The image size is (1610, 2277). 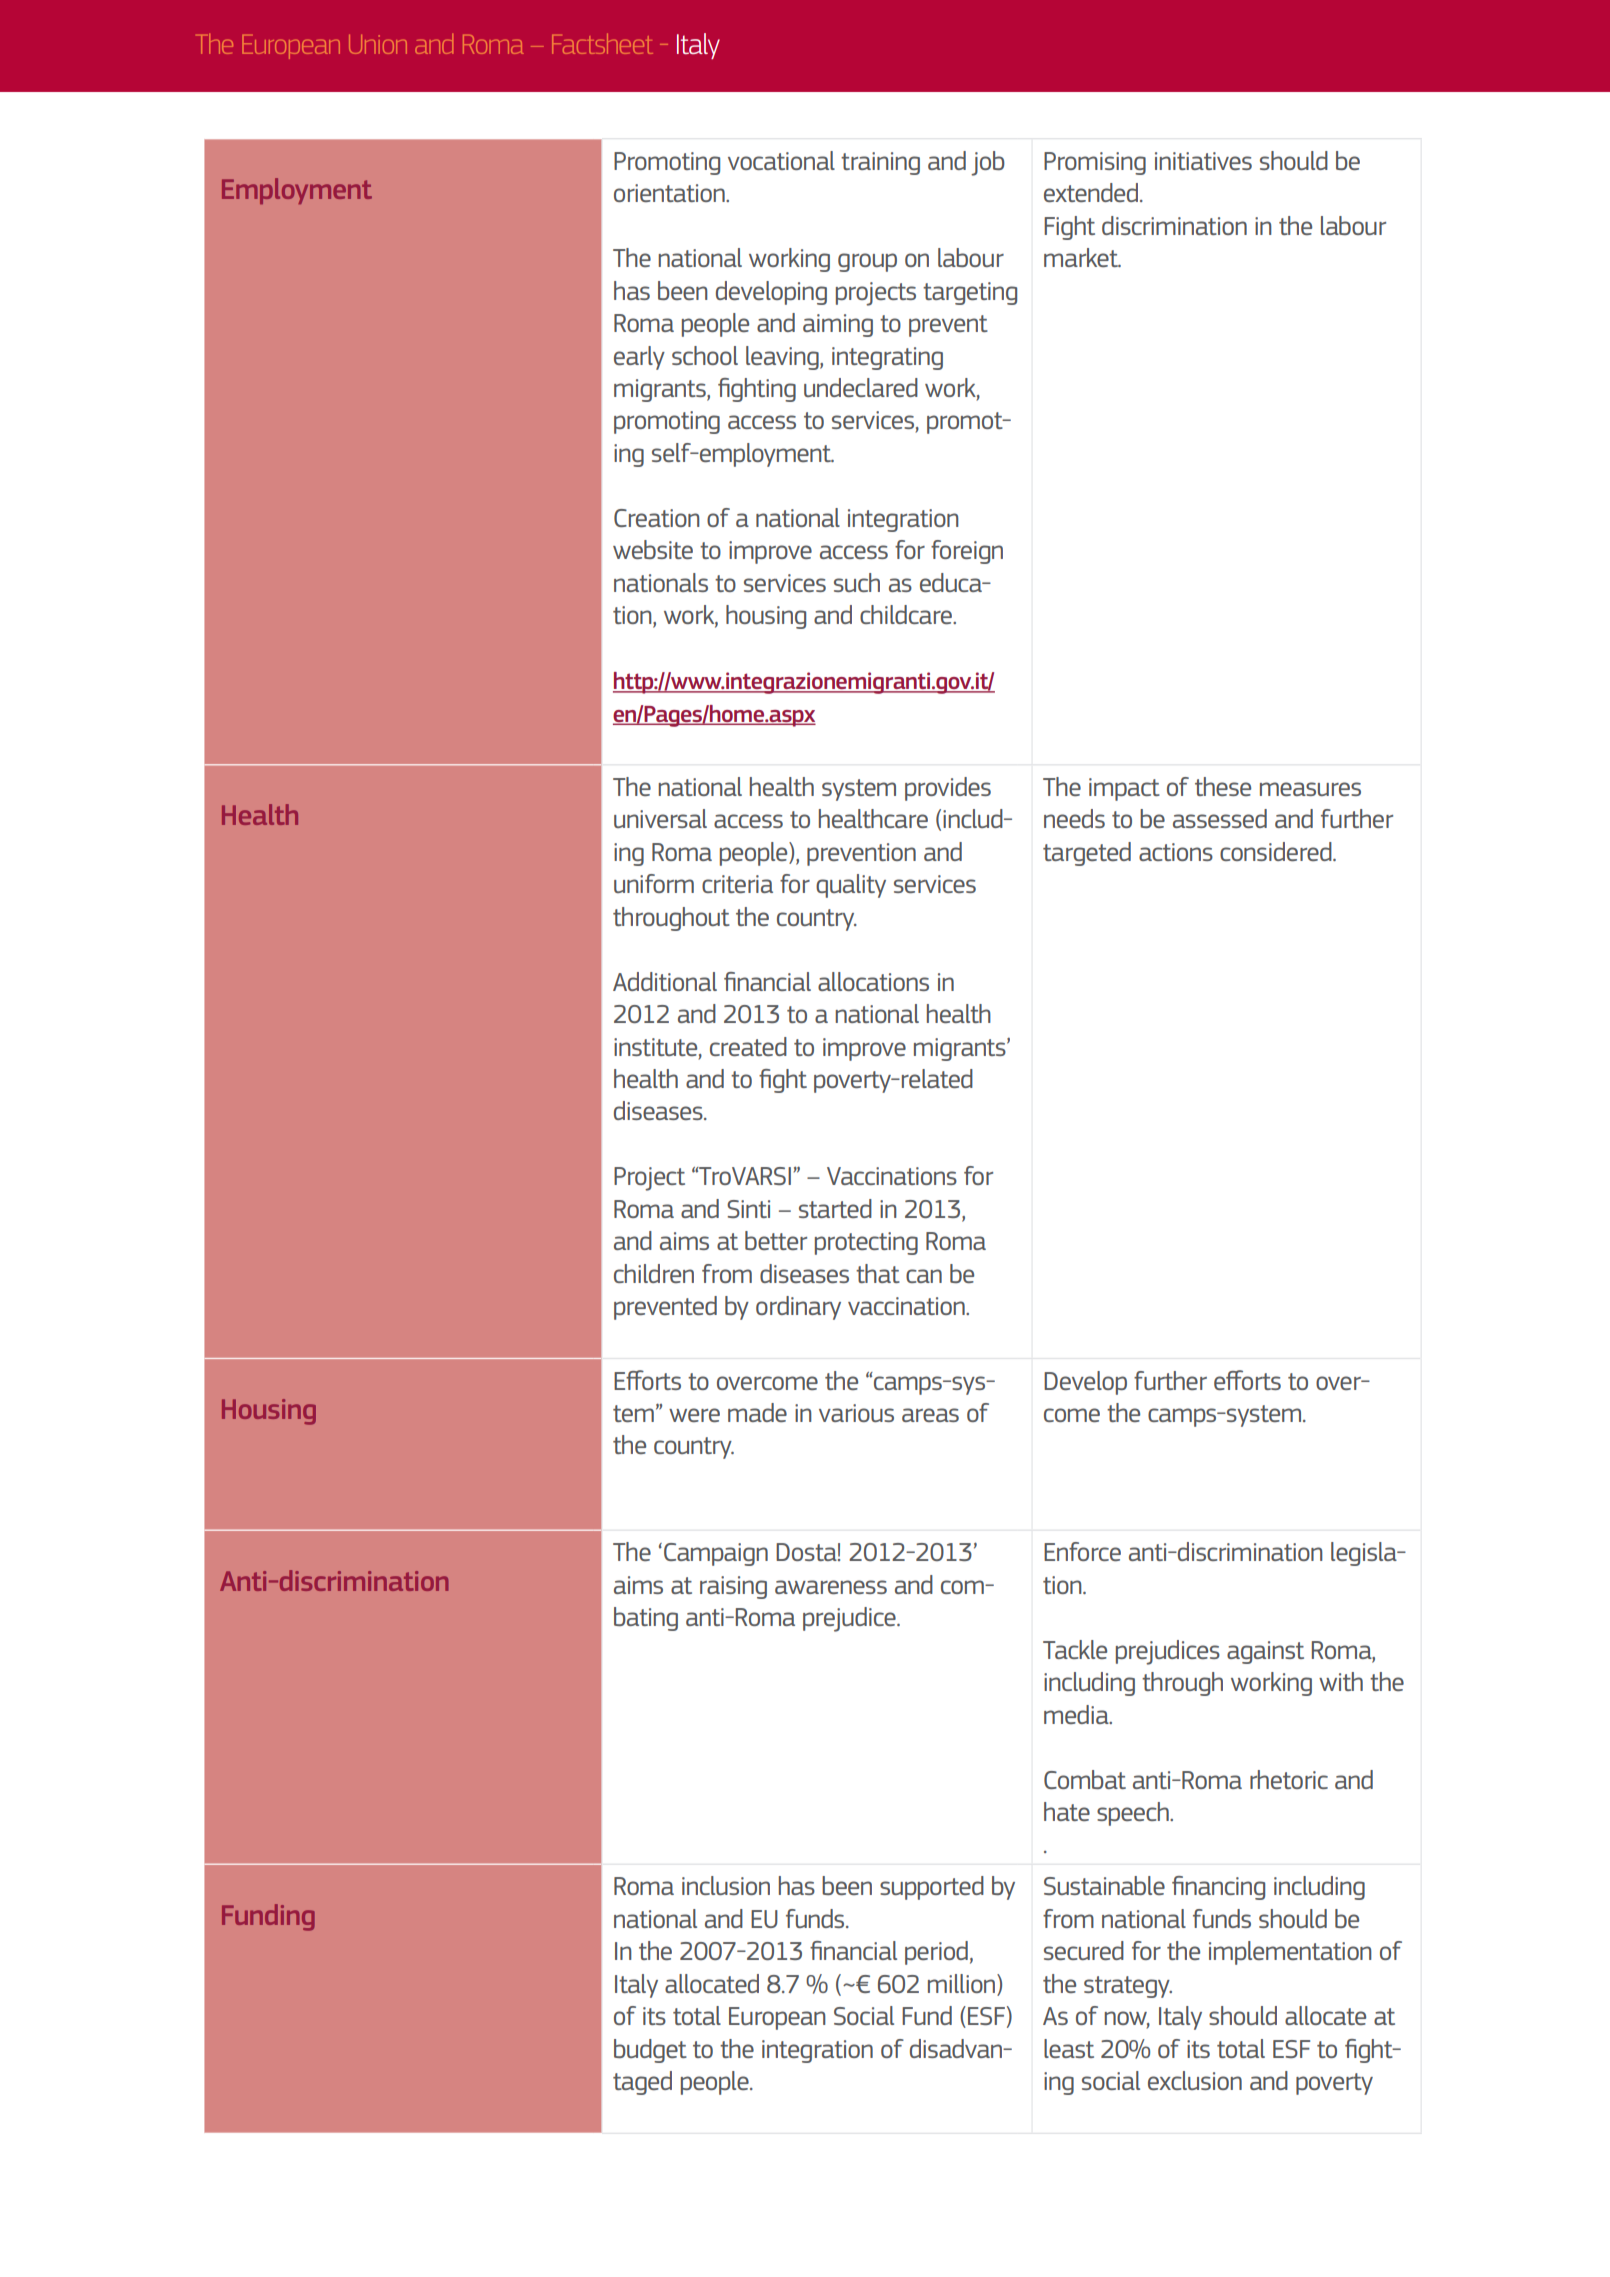 What do you see at coordinates (654, 1273) in the screenshot?
I see `children` at bounding box center [654, 1273].
